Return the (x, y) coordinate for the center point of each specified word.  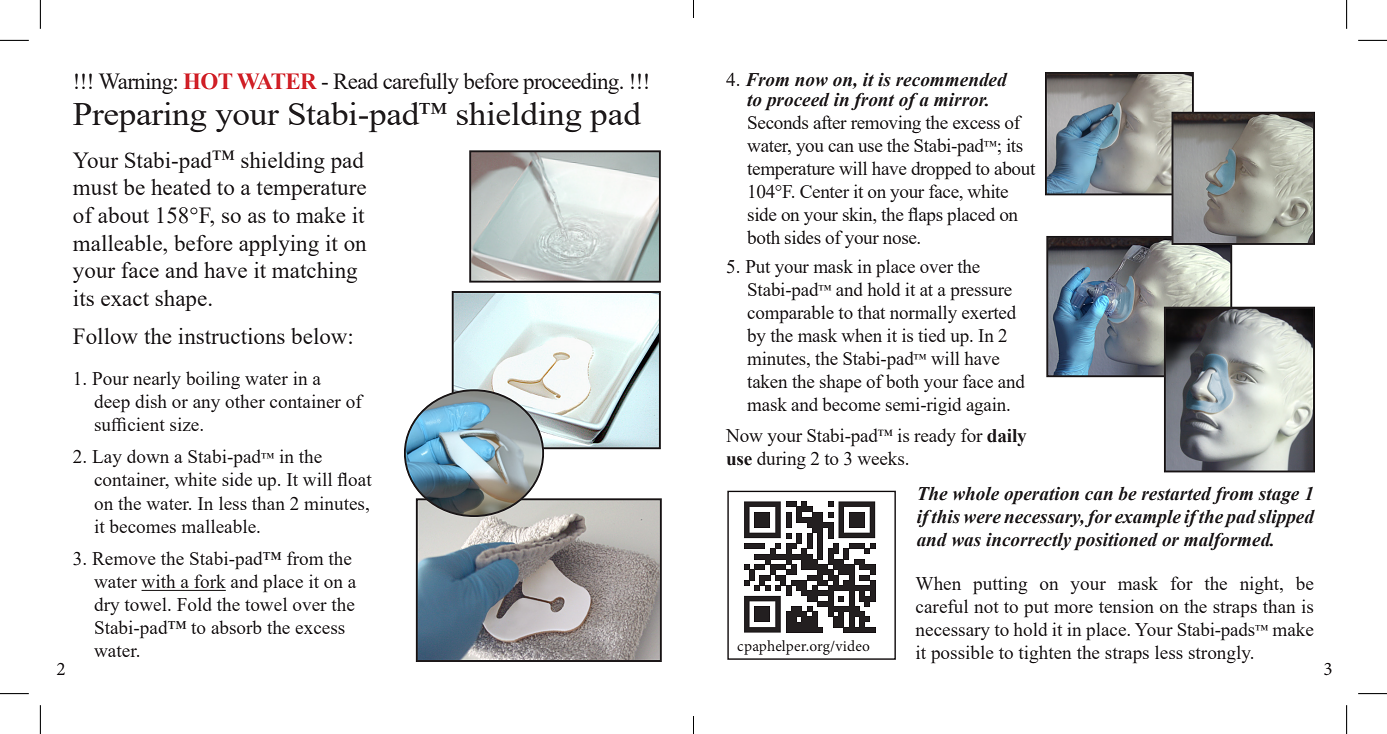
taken (767, 381)
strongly (1221, 654)
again (987, 406)
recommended (952, 80)
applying (279, 245)
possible (962, 654)
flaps (925, 216)
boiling (213, 380)
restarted (1177, 495)
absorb (236, 627)
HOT (208, 81)
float (354, 479)
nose (901, 239)
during (781, 460)
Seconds (778, 122)
